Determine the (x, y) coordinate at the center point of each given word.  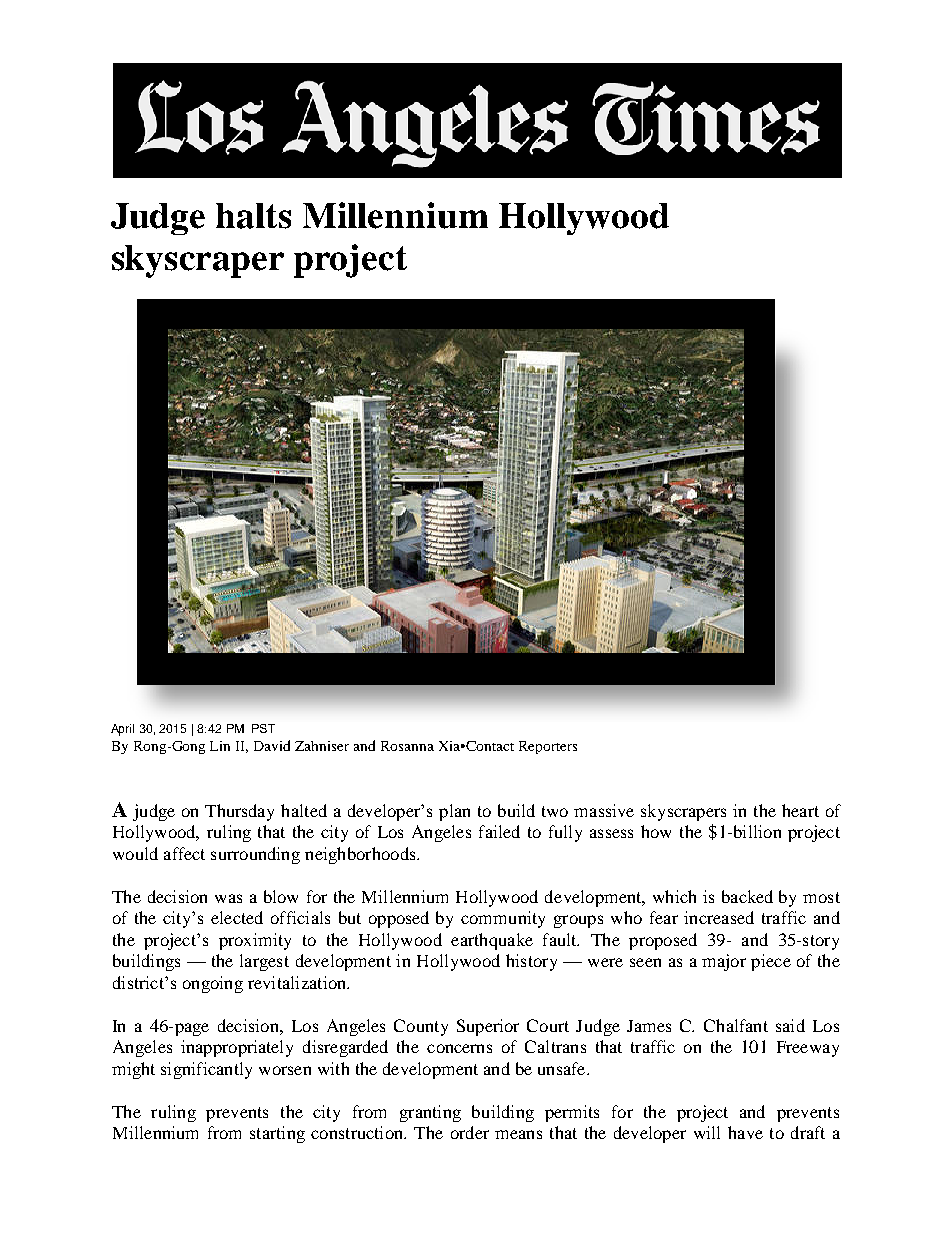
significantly (206, 1070)
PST (263, 728)
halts (253, 216)
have (745, 1132)
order (470, 1132)
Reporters (548, 747)
